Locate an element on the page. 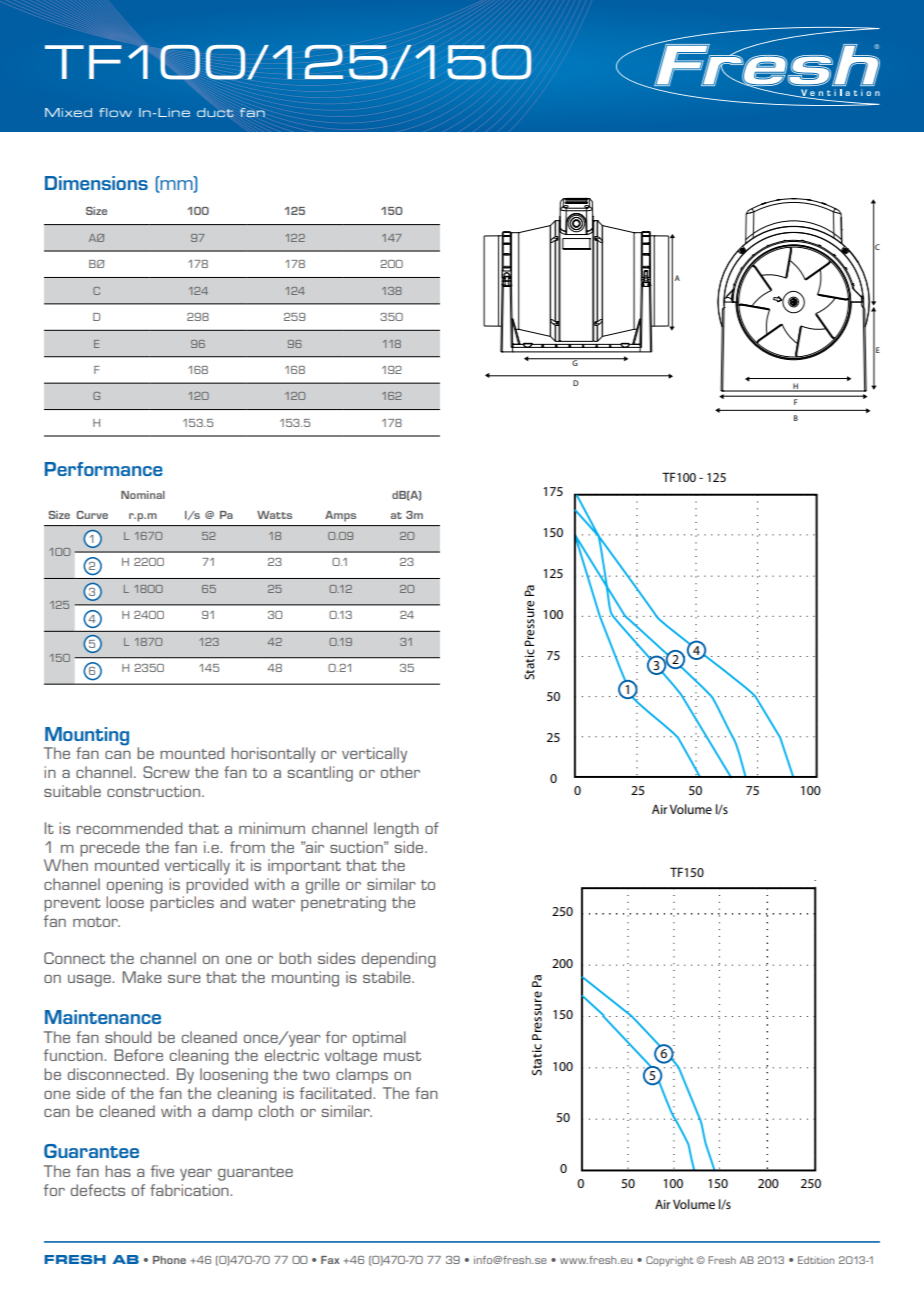  flow is located at coordinates (115, 112).
